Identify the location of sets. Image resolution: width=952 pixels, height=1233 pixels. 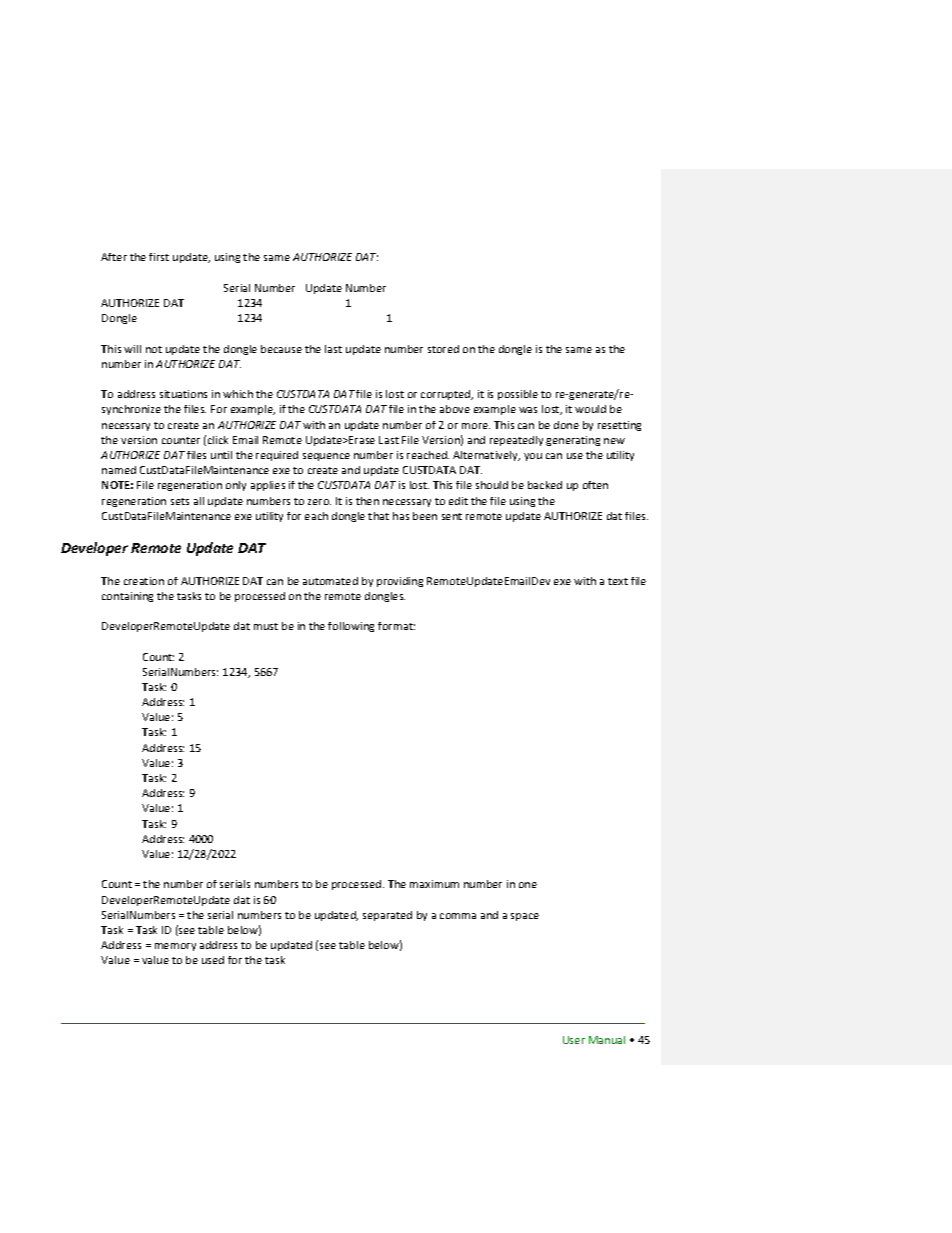
(180, 501).
